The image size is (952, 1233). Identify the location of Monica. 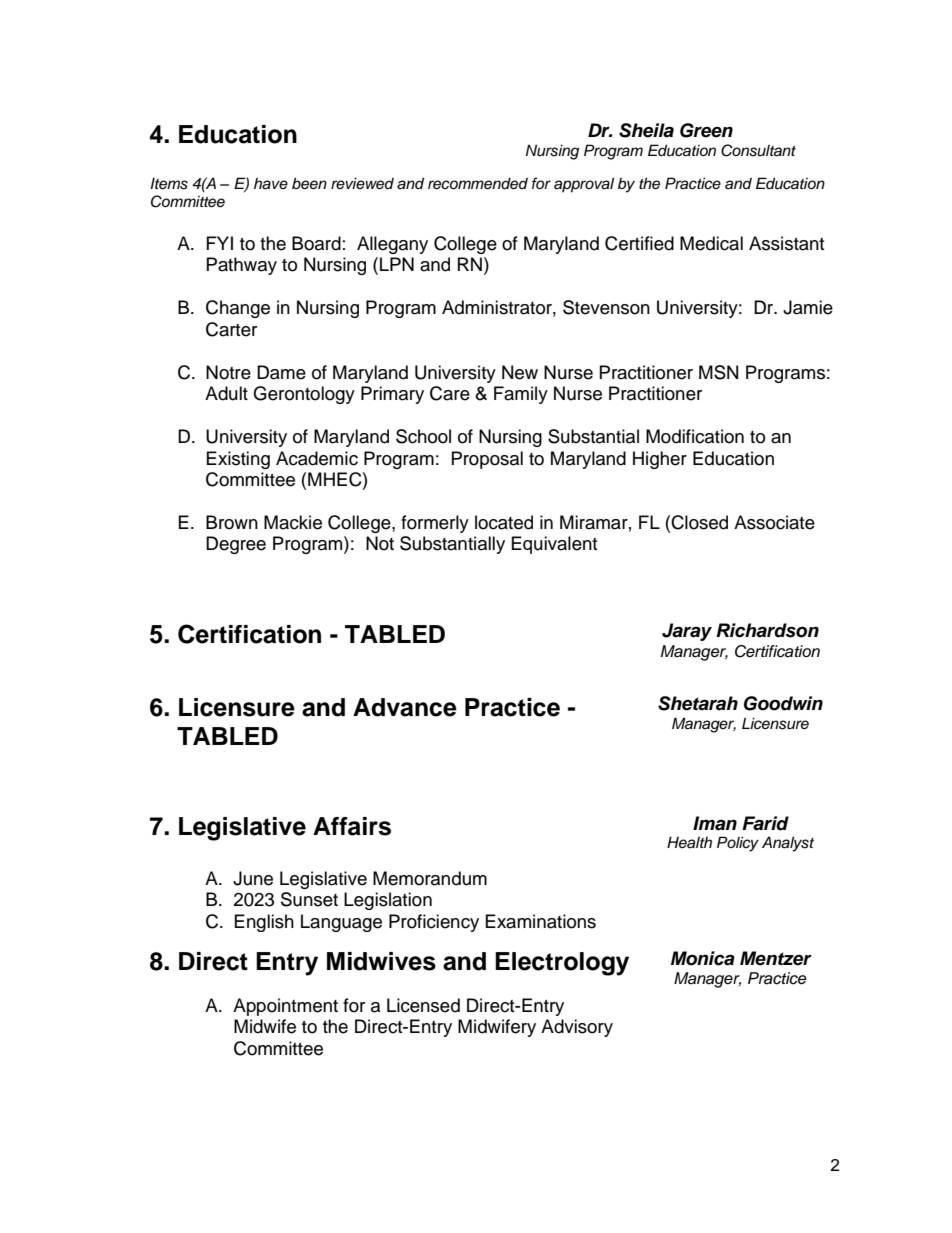
(703, 958).
